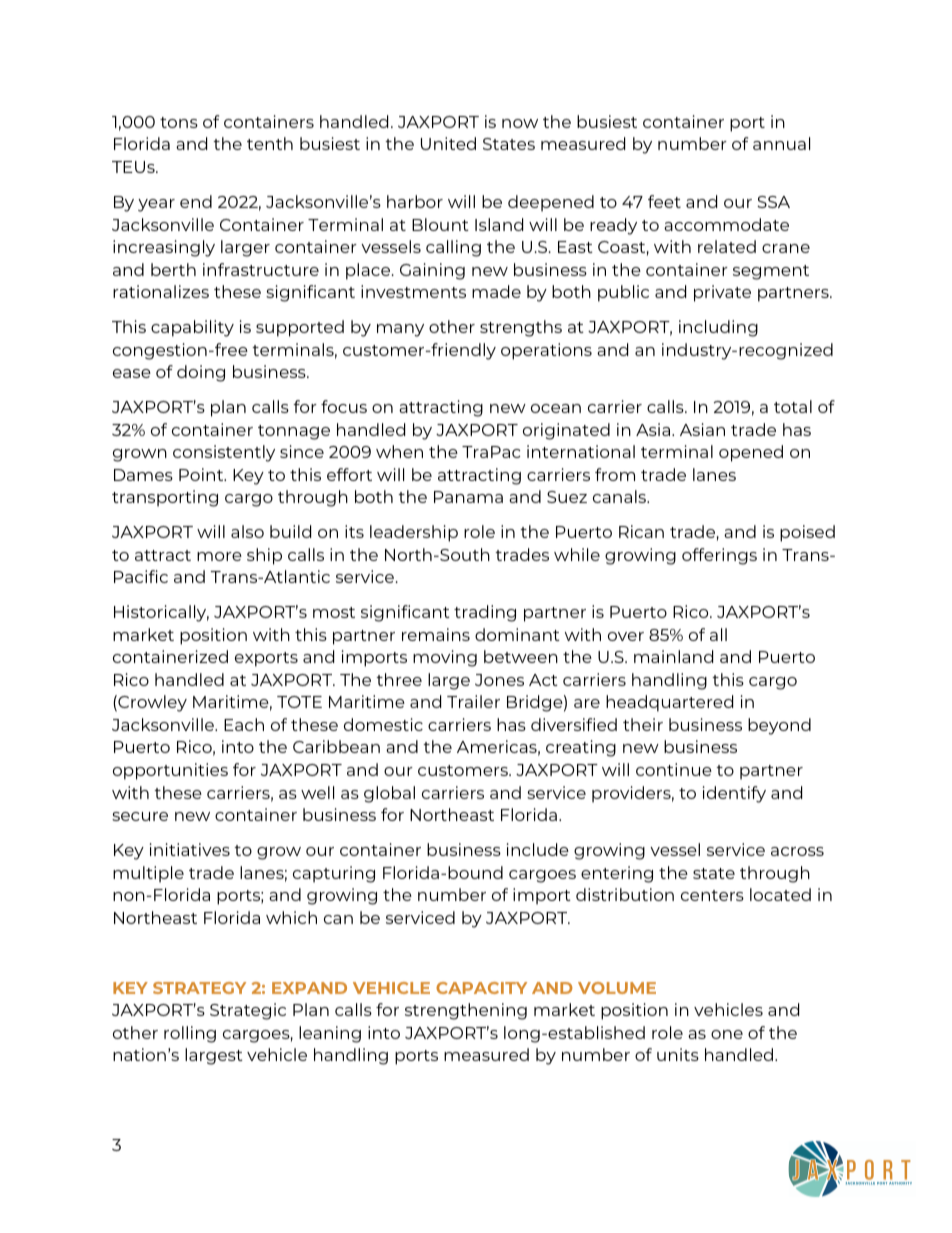 The width and height of the screenshot is (952, 1233). What do you see at coordinates (219, 556) in the screenshot?
I see `more` at bounding box center [219, 556].
